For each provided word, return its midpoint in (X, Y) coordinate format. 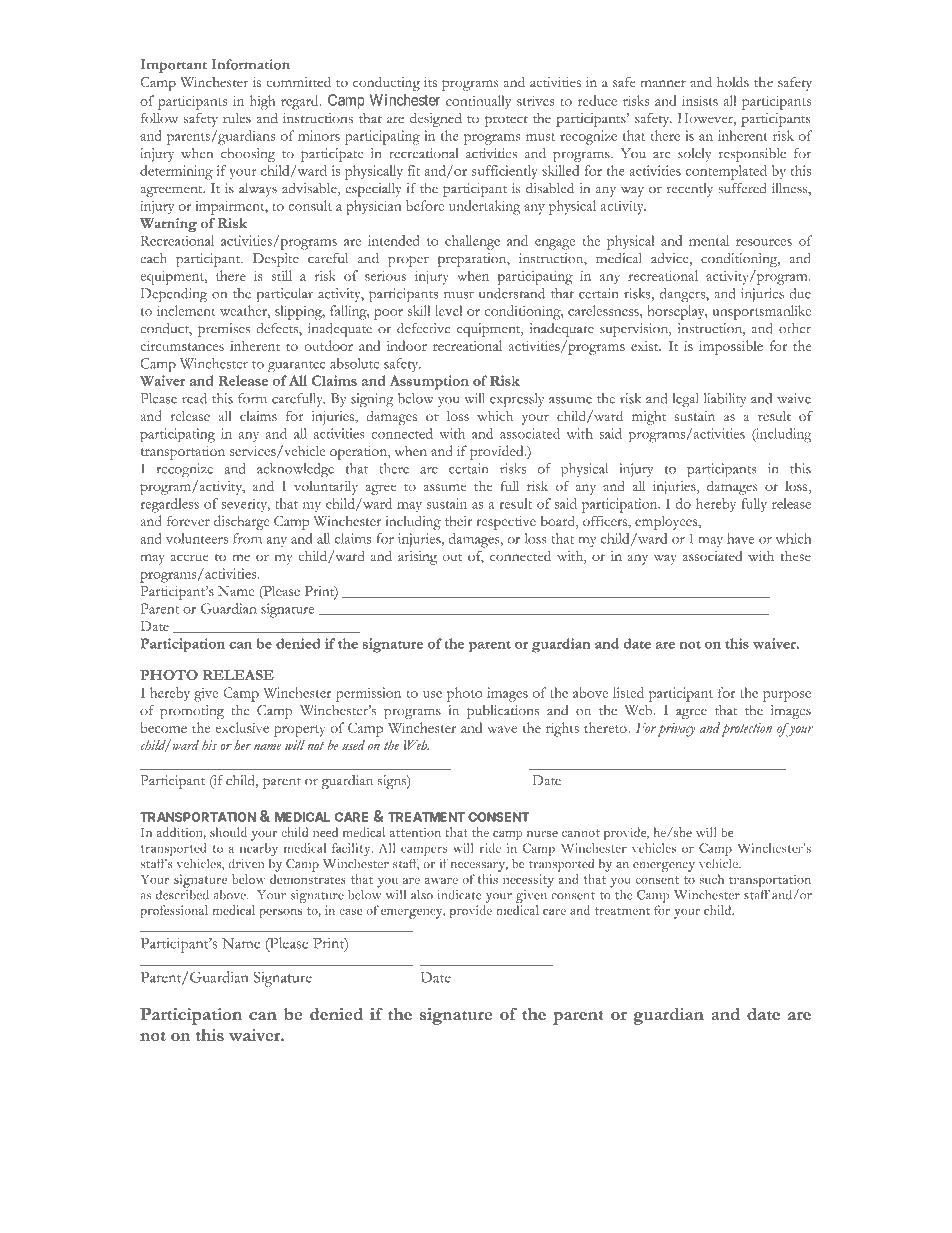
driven (246, 863)
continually (478, 102)
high (262, 102)
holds (733, 81)
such (711, 879)
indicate (460, 895)
